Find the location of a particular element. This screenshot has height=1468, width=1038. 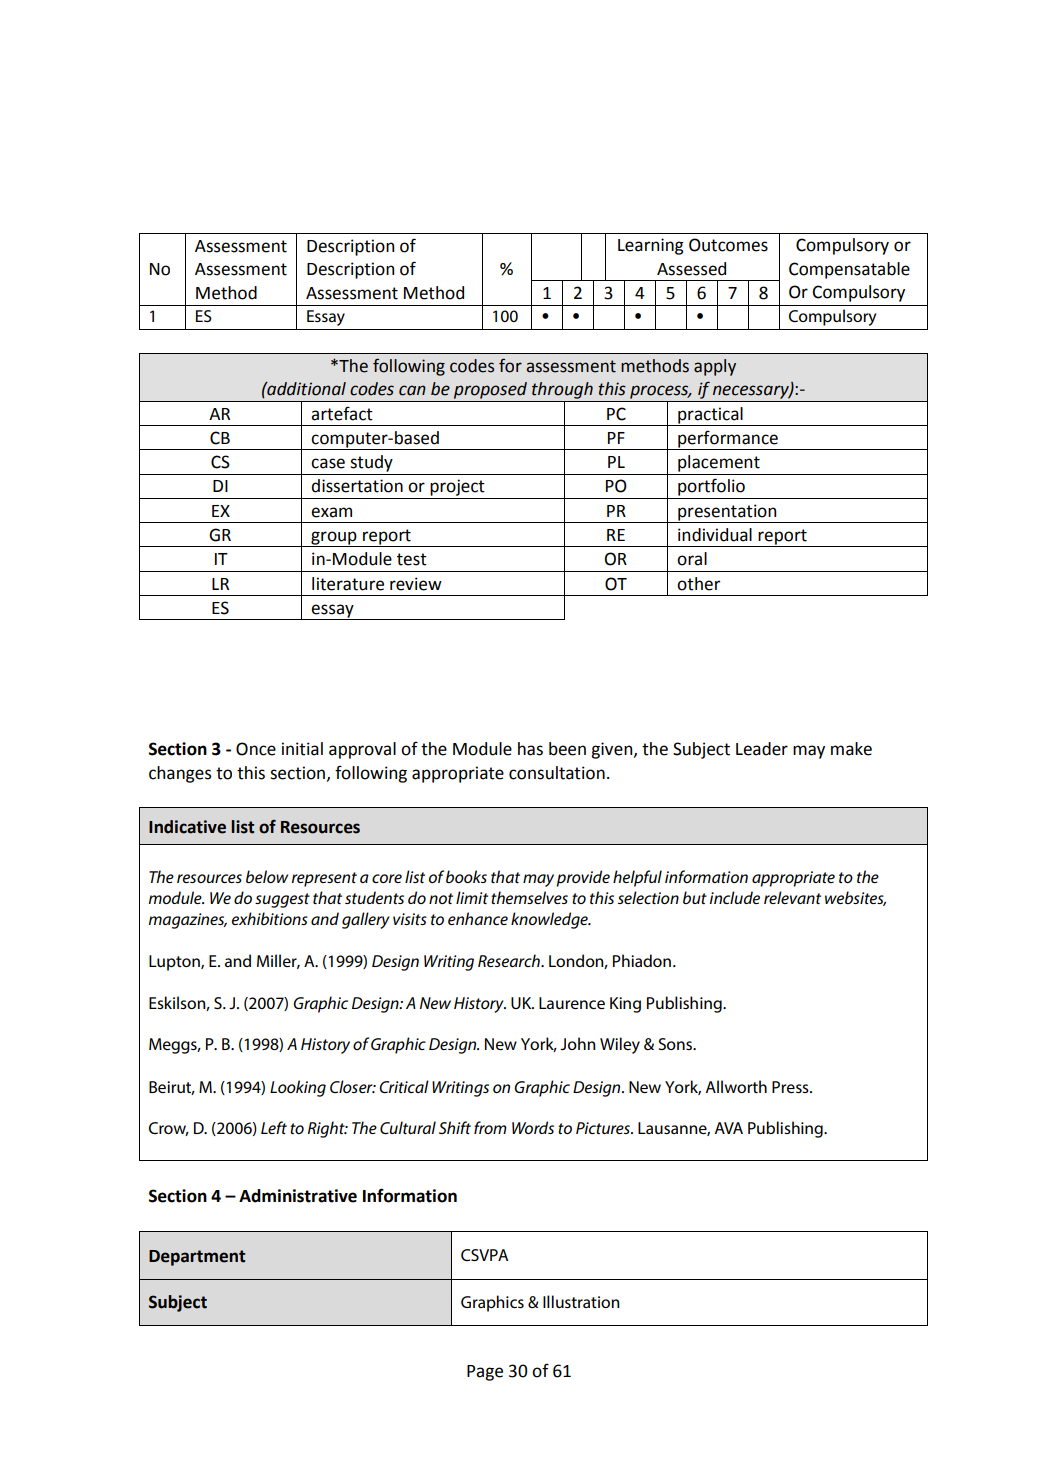

Outcomes is located at coordinates (728, 245).
